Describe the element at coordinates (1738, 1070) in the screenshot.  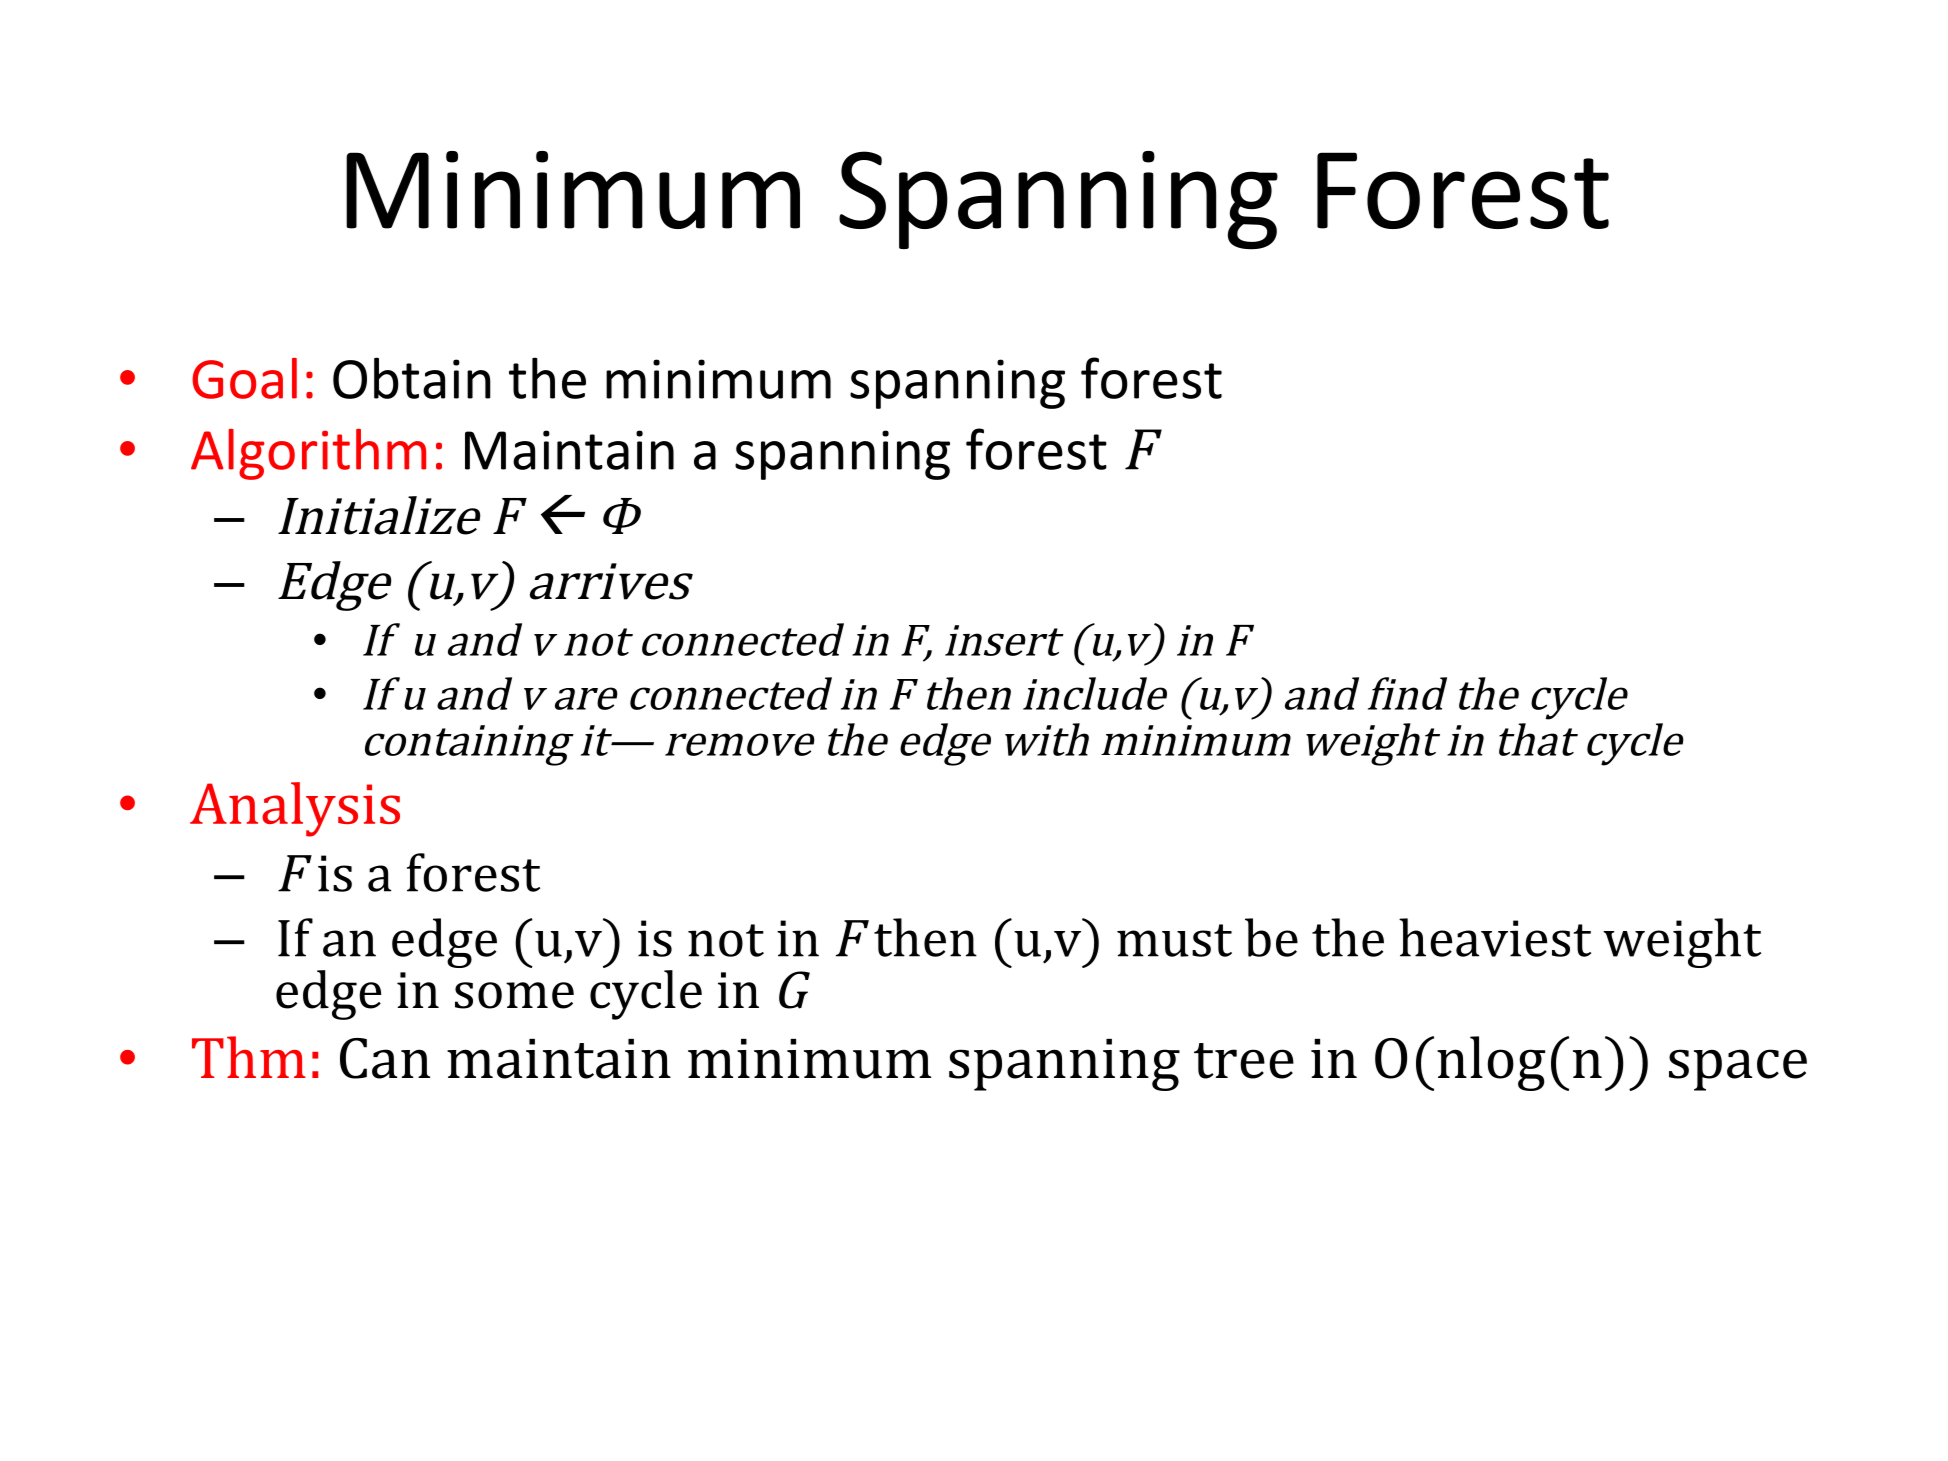
I see `space` at that location.
